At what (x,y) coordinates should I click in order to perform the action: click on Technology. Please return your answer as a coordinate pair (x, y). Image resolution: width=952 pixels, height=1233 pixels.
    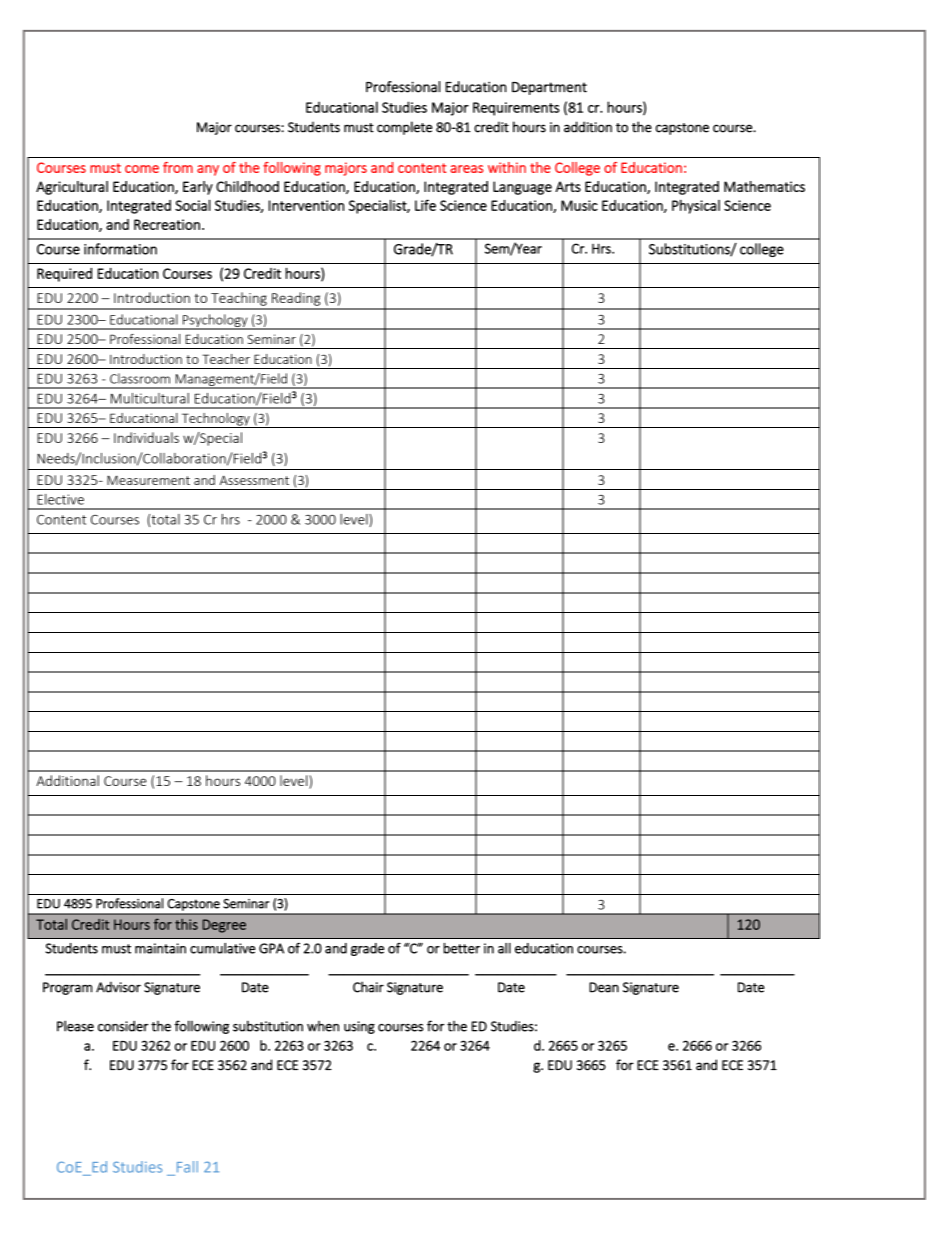
    Looking at the image, I should click on (215, 420).
